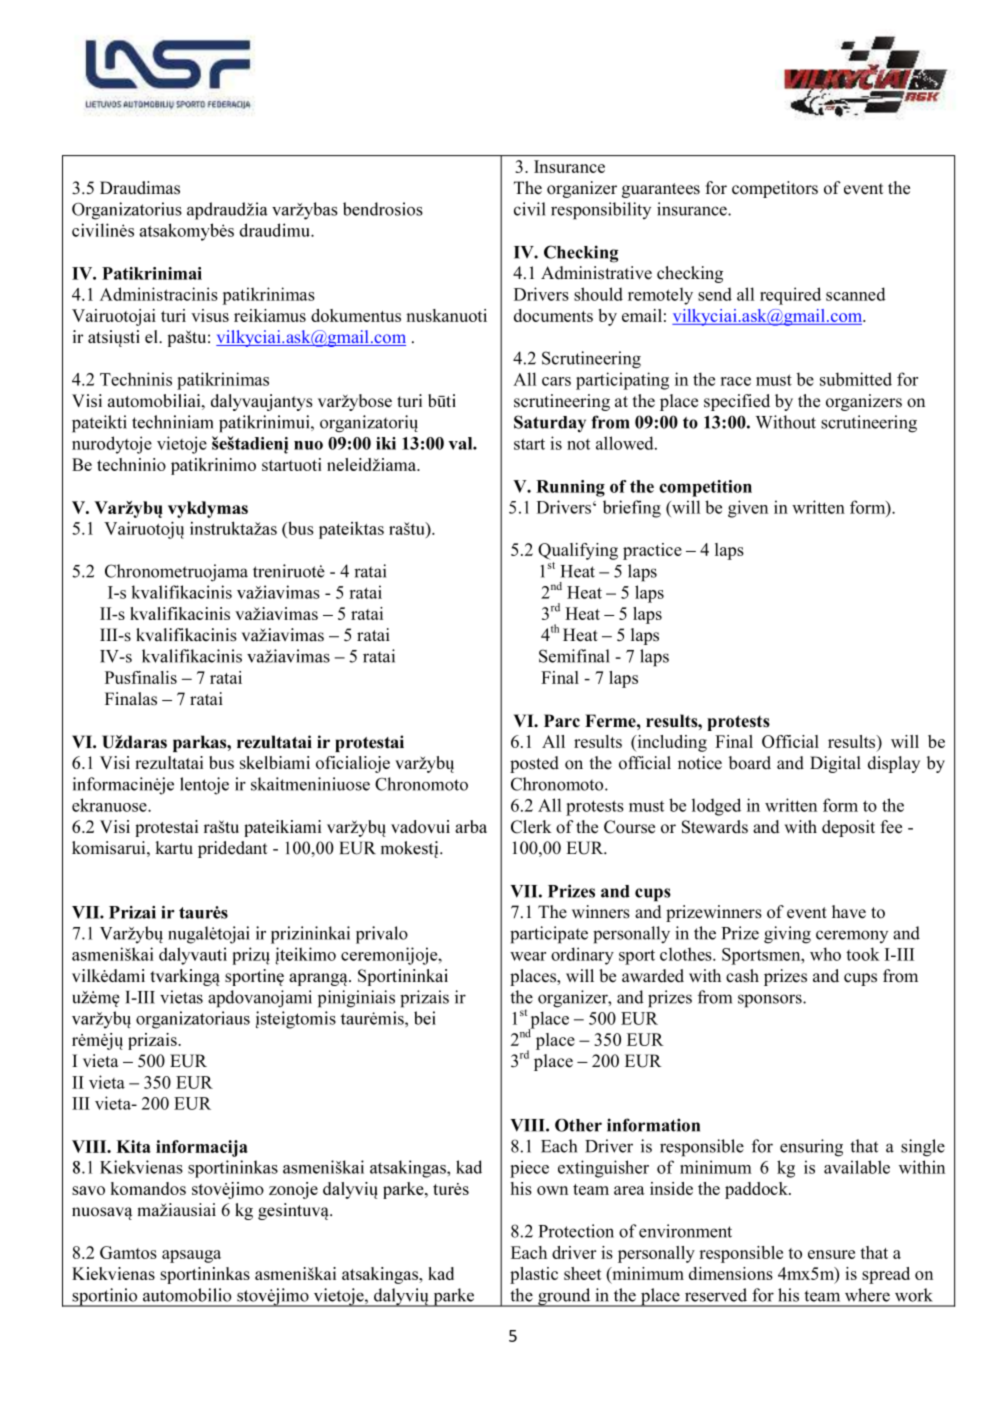 The width and height of the screenshot is (1002, 1417). I want to click on Kita, so click(133, 1146).
